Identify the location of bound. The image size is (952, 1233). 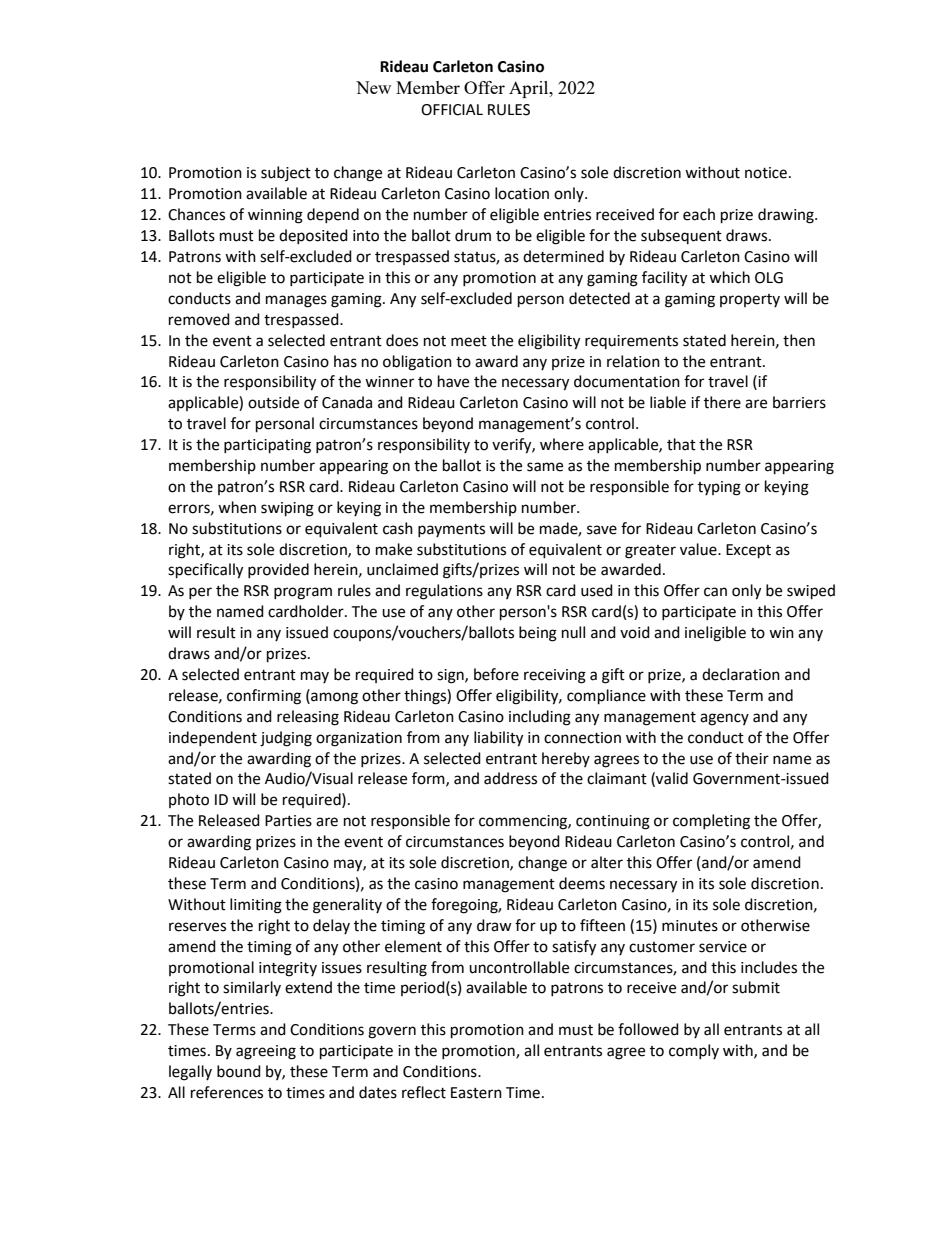
(239, 1071).
